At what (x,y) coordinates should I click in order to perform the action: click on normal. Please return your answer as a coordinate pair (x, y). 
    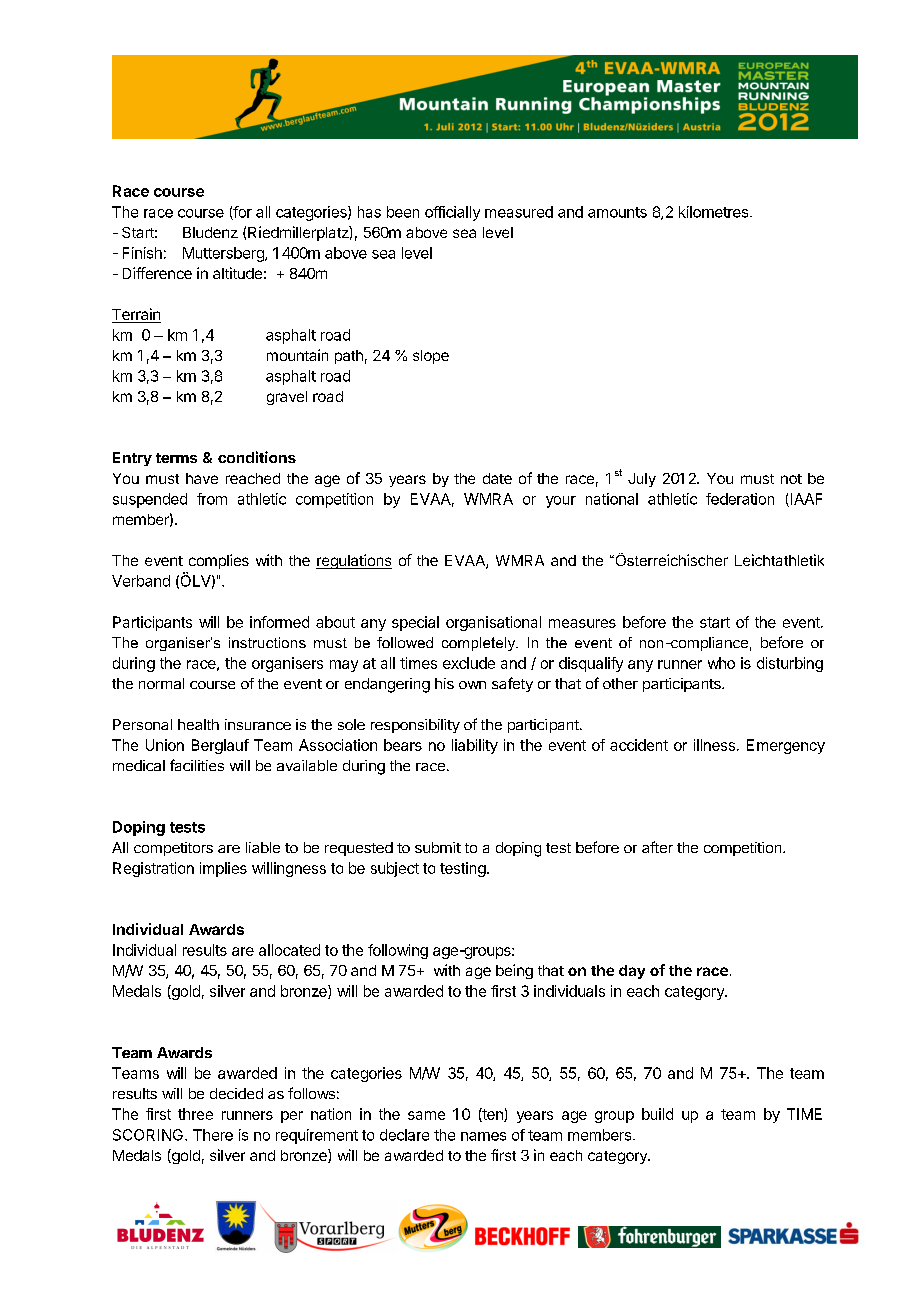
    Looking at the image, I should click on (161, 683).
